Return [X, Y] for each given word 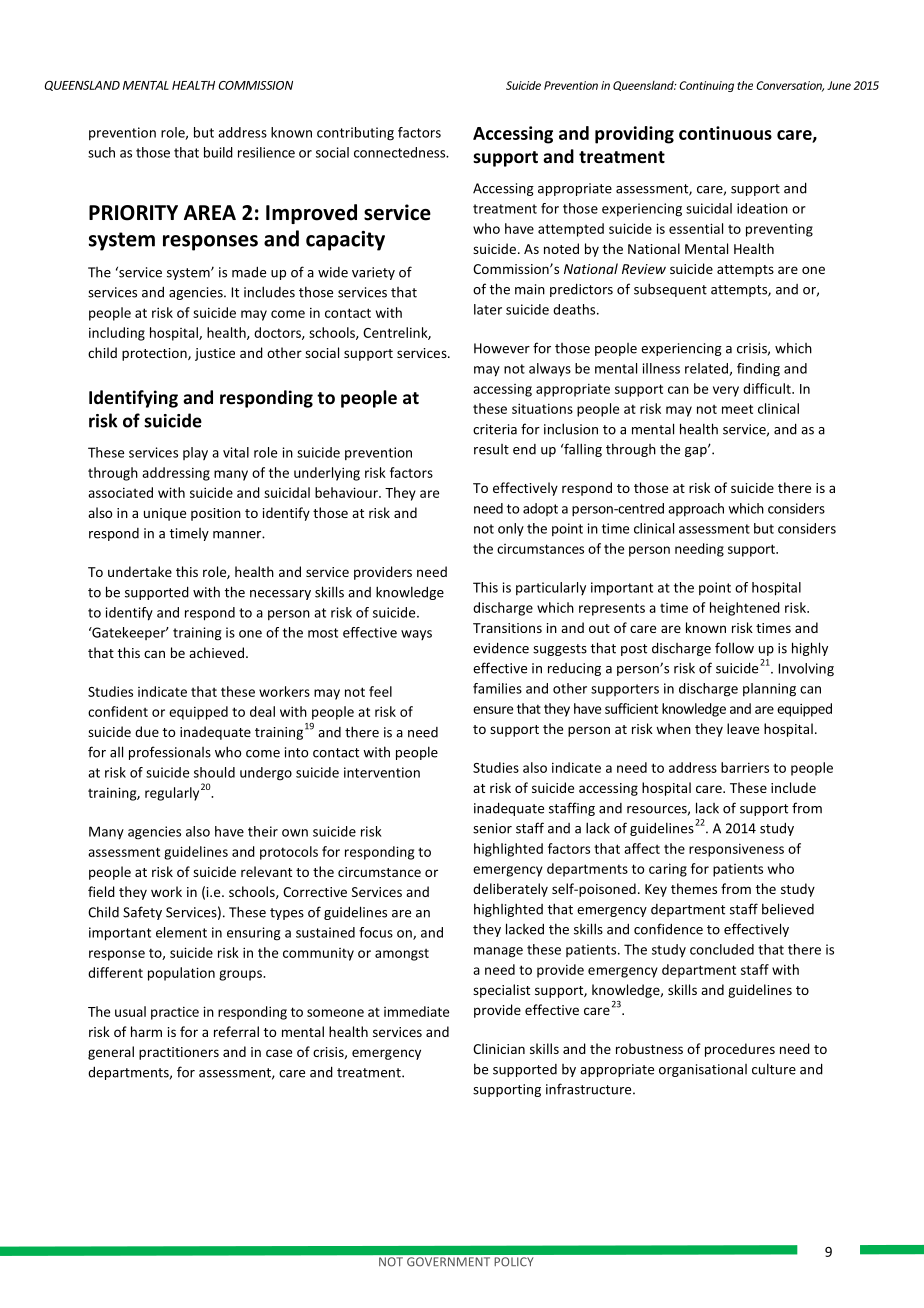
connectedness [401, 152]
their [263, 831]
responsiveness [736, 850]
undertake [140, 571]
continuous [725, 133]
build [218, 152]
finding [758, 370]
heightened [745, 609]
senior [492, 828]
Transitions [507, 628]
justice [215, 354]
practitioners [179, 1053]
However [502, 348]
